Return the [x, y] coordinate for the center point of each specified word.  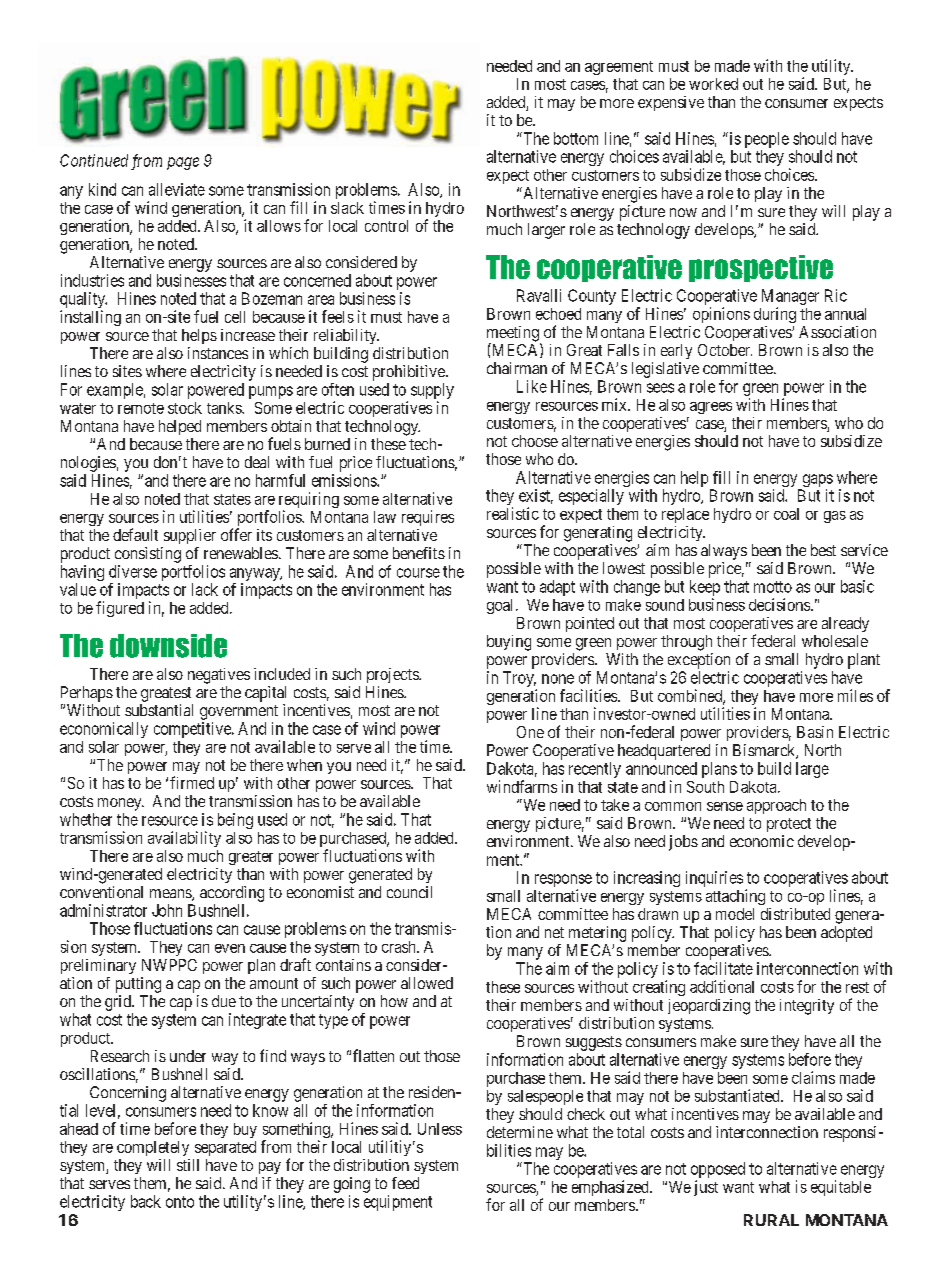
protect [789, 825]
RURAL [771, 1220]
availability [184, 839]
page [183, 163]
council [409, 892]
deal [257, 462]
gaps [818, 480]
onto [180, 1202]
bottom [576, 138]
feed [405, 1183]
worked [713, 84]
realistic [513, 513]
